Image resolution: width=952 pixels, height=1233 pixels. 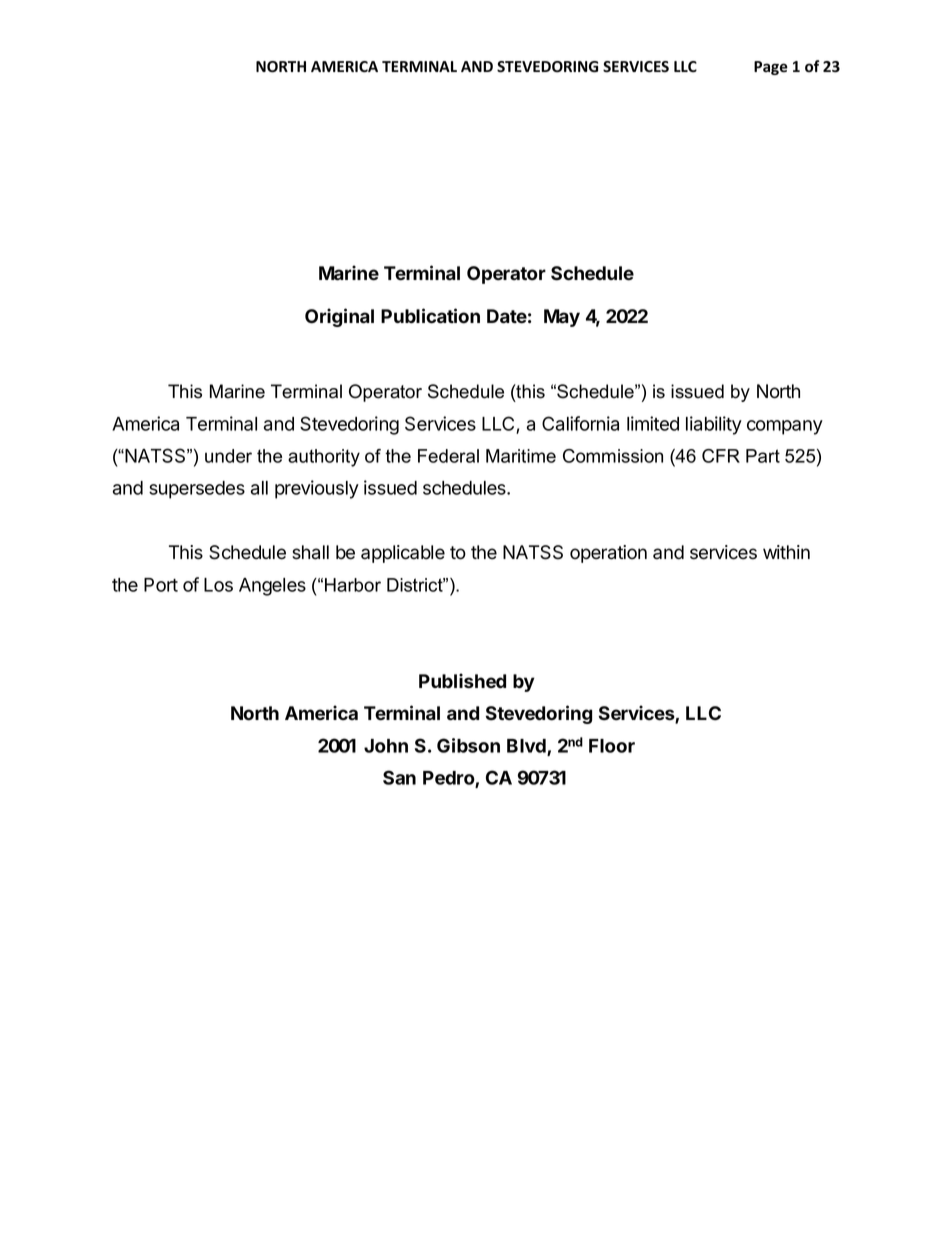 I want to click on Page, so click(x=771, y=68).
